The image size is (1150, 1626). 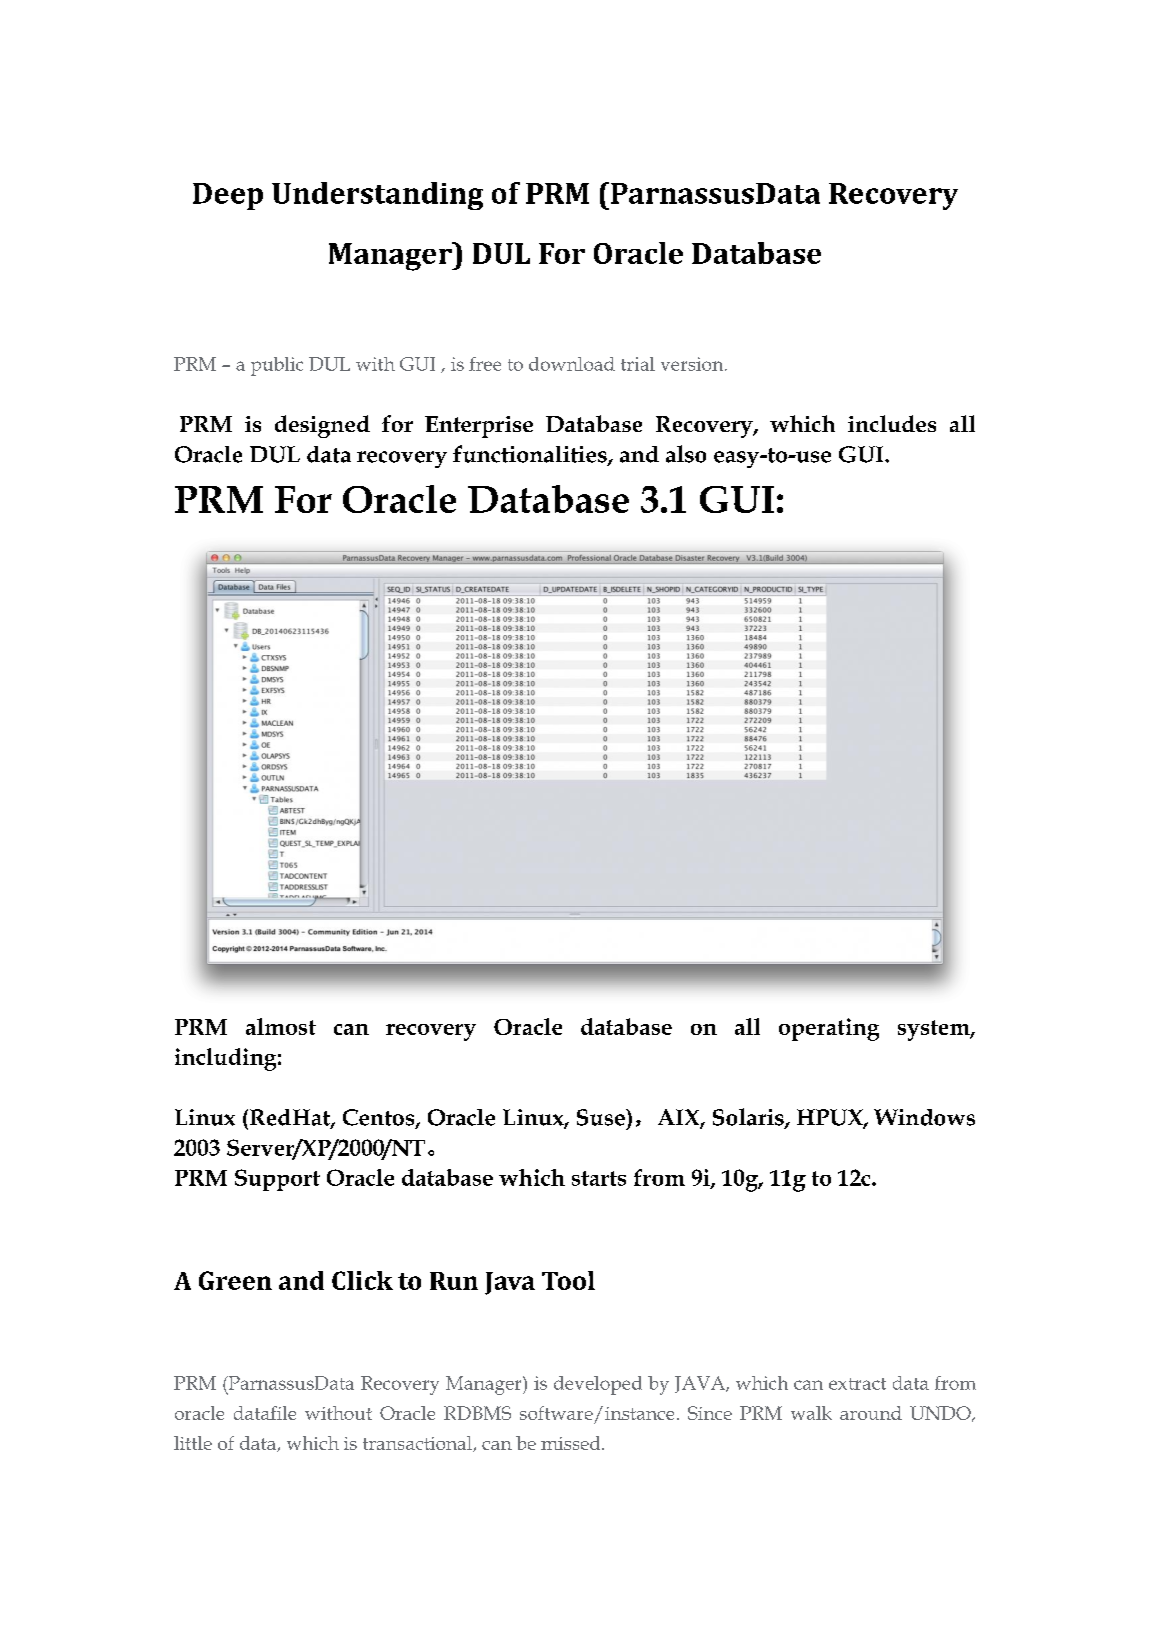 What do you see at coordinates (193, 1443) in the image?
I see `little` at bounding box center [193, 1443].
